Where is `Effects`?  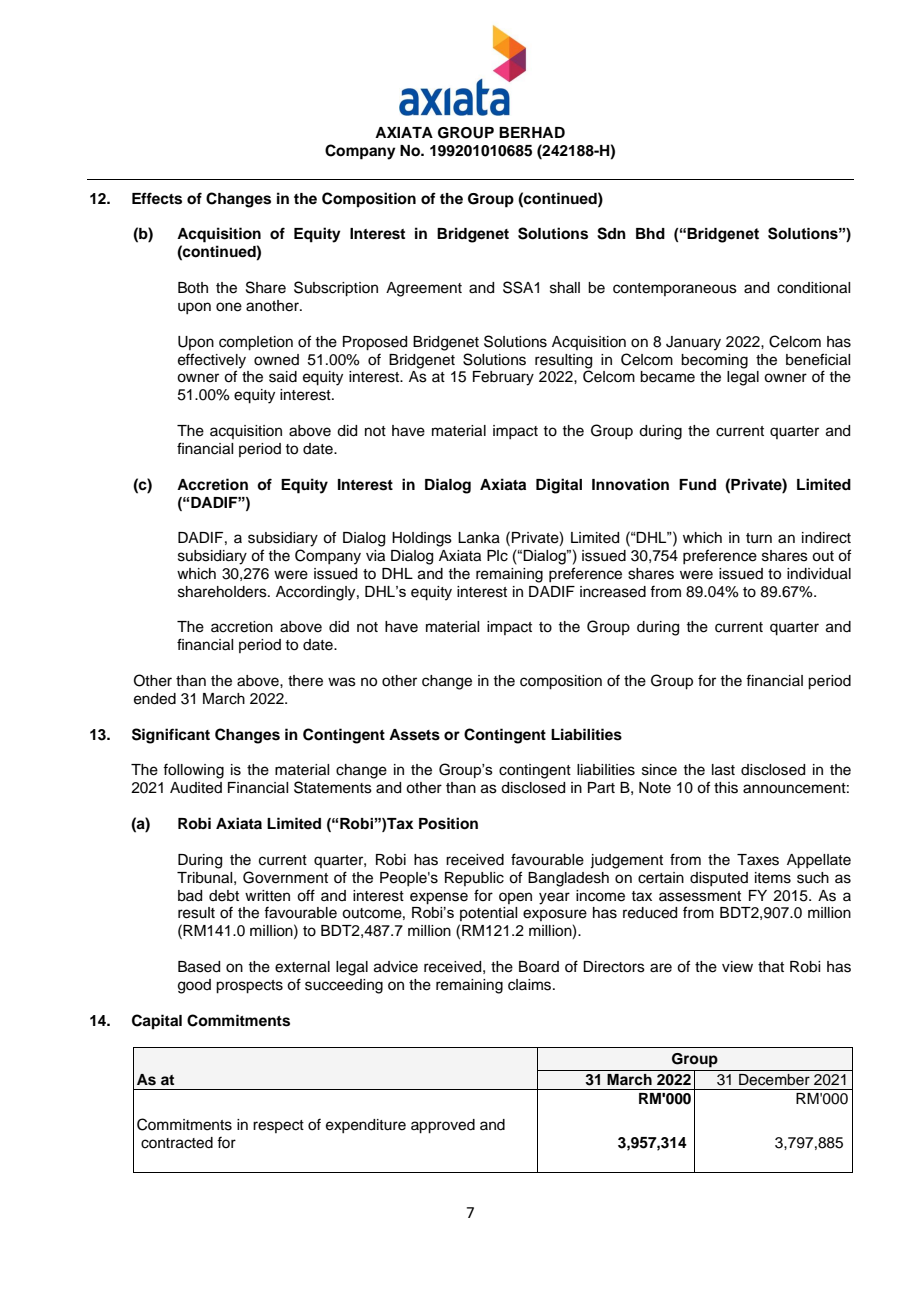
Effects is located at coordinates (157, 198).
